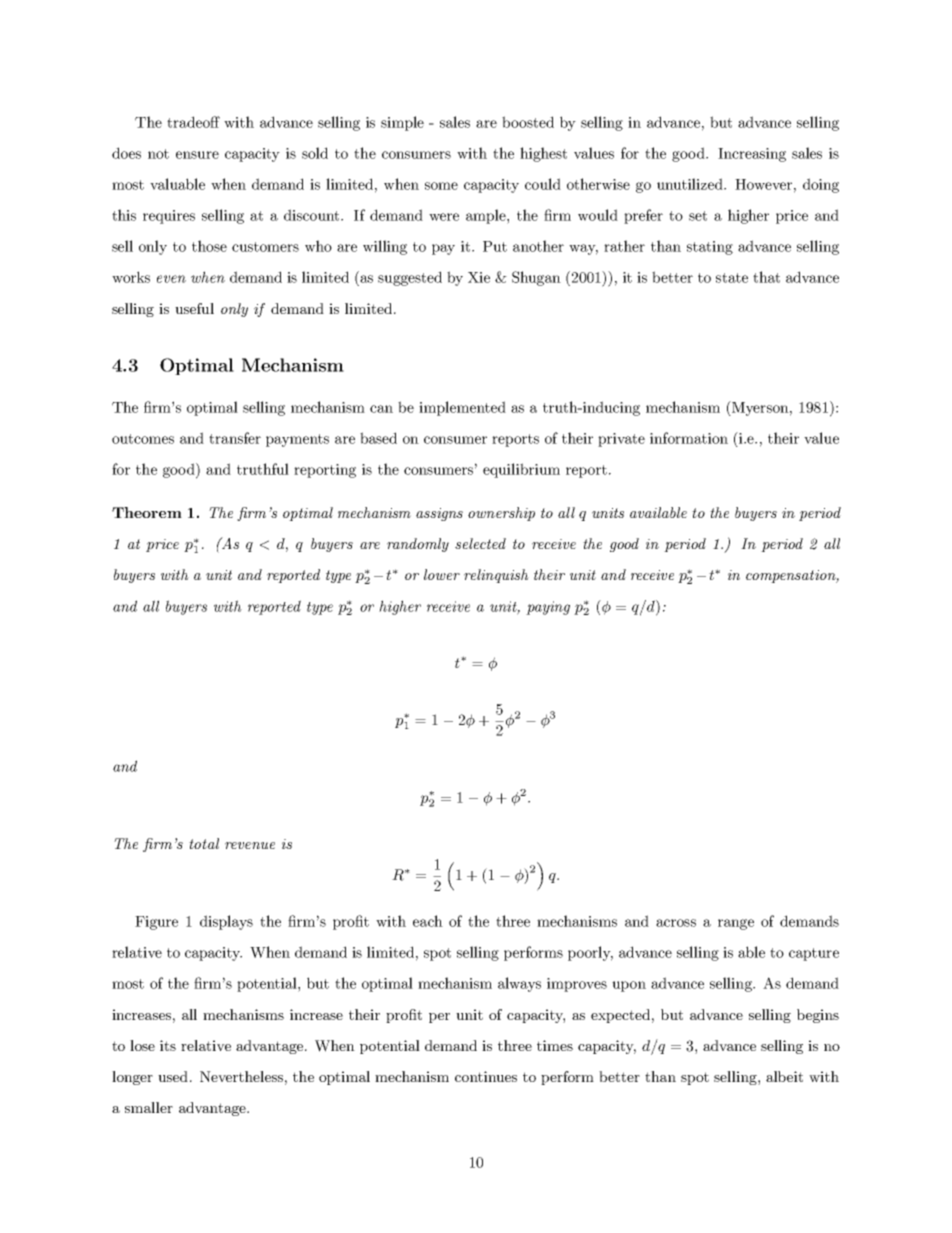 The image size is (952, 1233). What do you see at coordinates (462, 408) in the screenshot?
I see `implemented` at bounding box center [462, 408].
